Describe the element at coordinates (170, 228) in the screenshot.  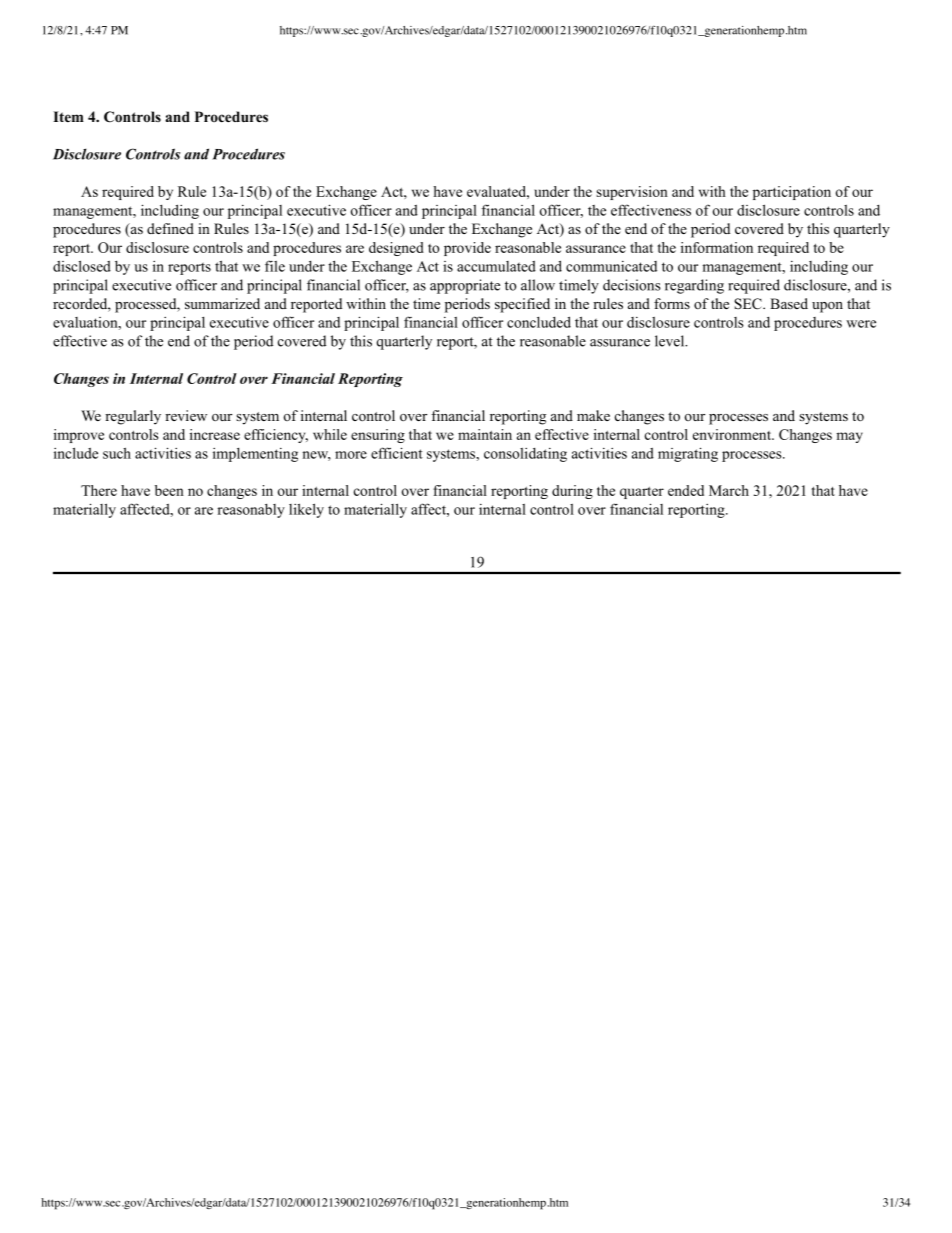
I see `defined` at that location.
